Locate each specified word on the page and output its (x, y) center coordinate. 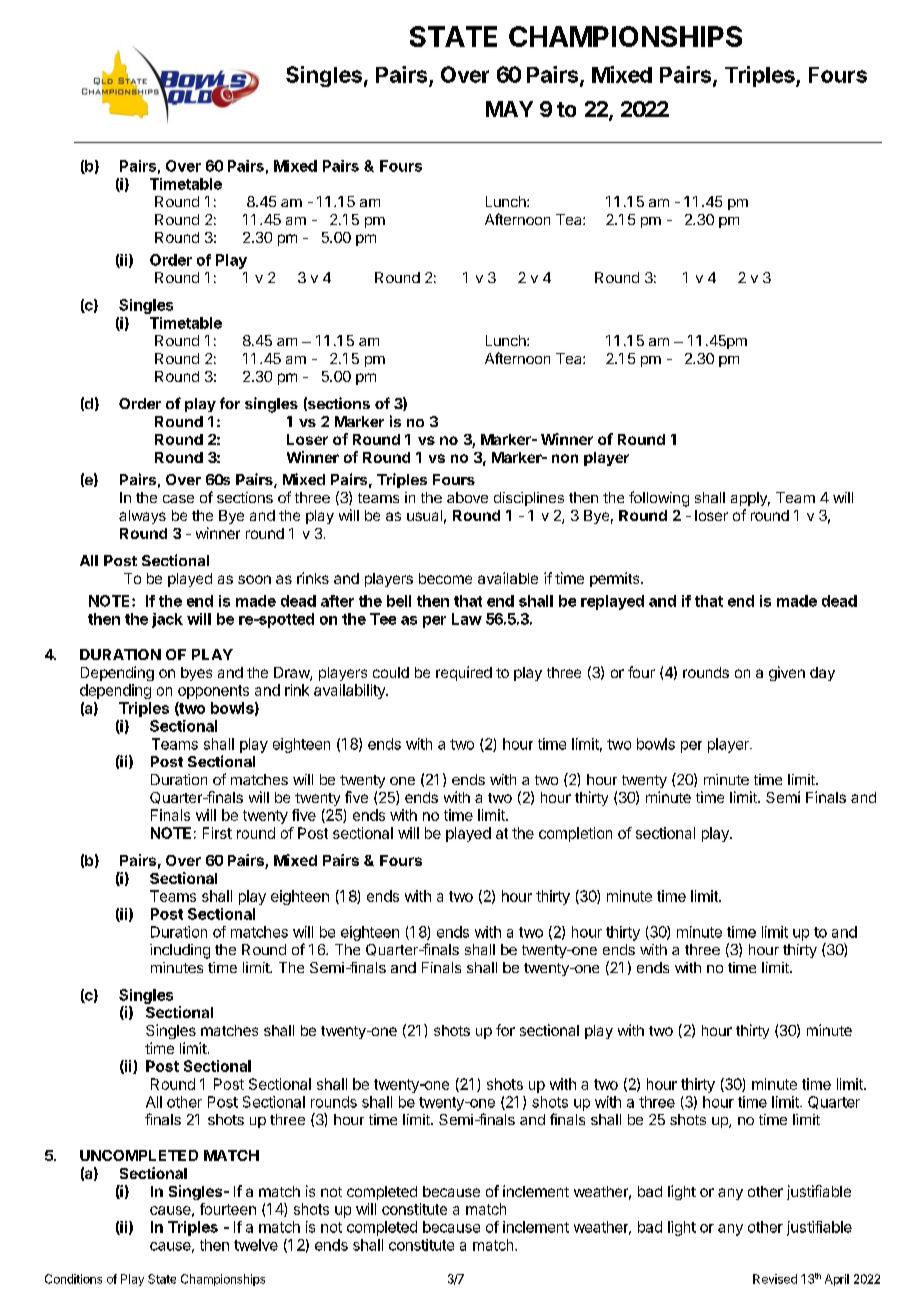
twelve (256, 1245)
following (659, 499)
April (837, 1280)
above (467, 497)
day (822, 674)
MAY (509, 109)
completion (575, 834)
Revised (775, 1279)
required (464, 673)
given (787, 673)
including (180, 951)
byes (196, 674)
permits (616, 579)
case (178, 499)
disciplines (529, 499)
